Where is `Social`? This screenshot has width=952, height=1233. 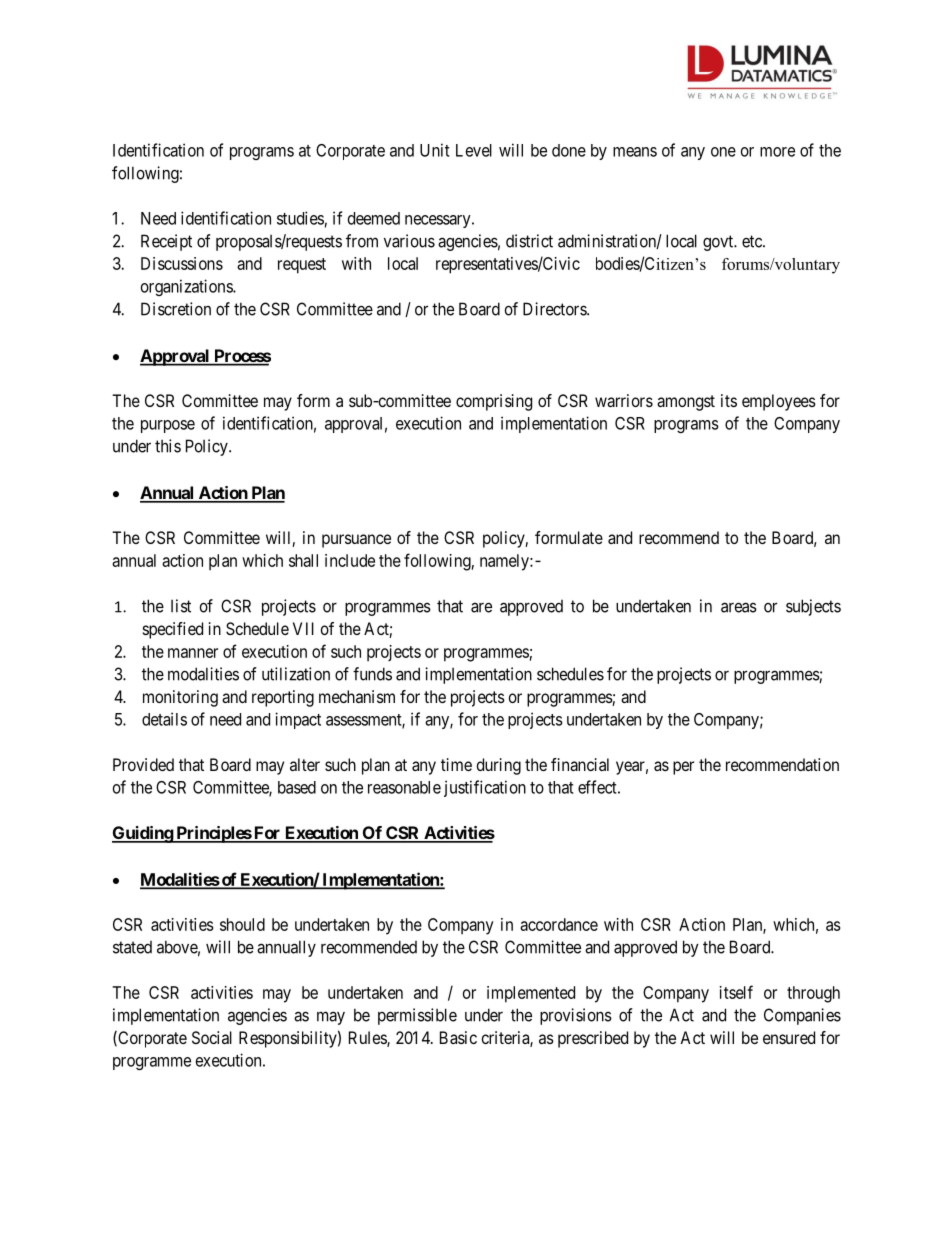
Social is located at coordinates (212, 1037).
